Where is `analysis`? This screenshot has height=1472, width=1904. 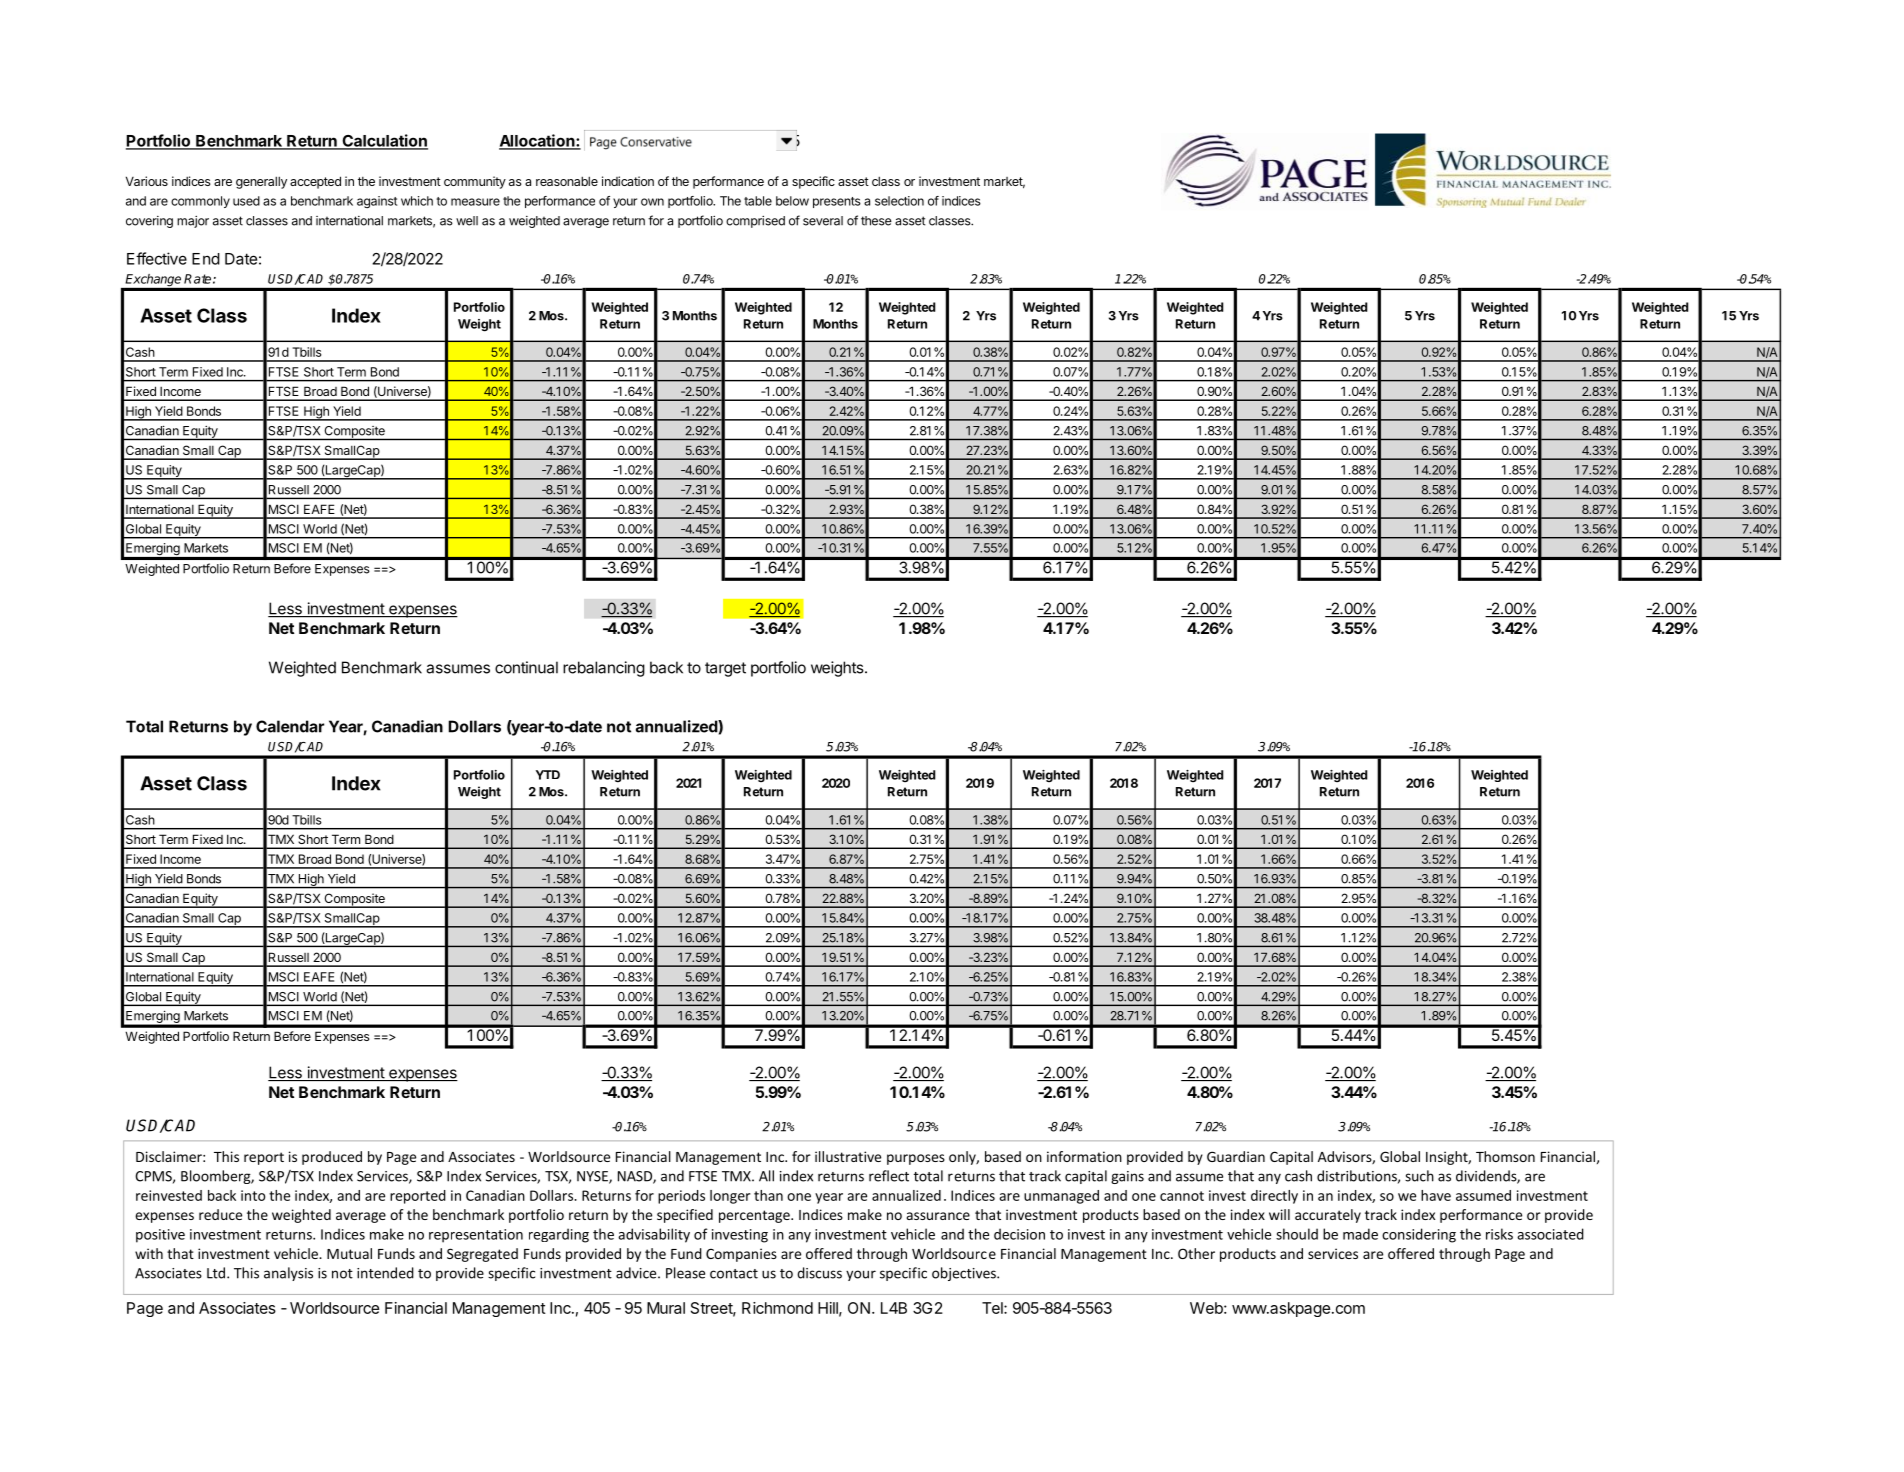 analysis is located at coordinates (288, 1274).
